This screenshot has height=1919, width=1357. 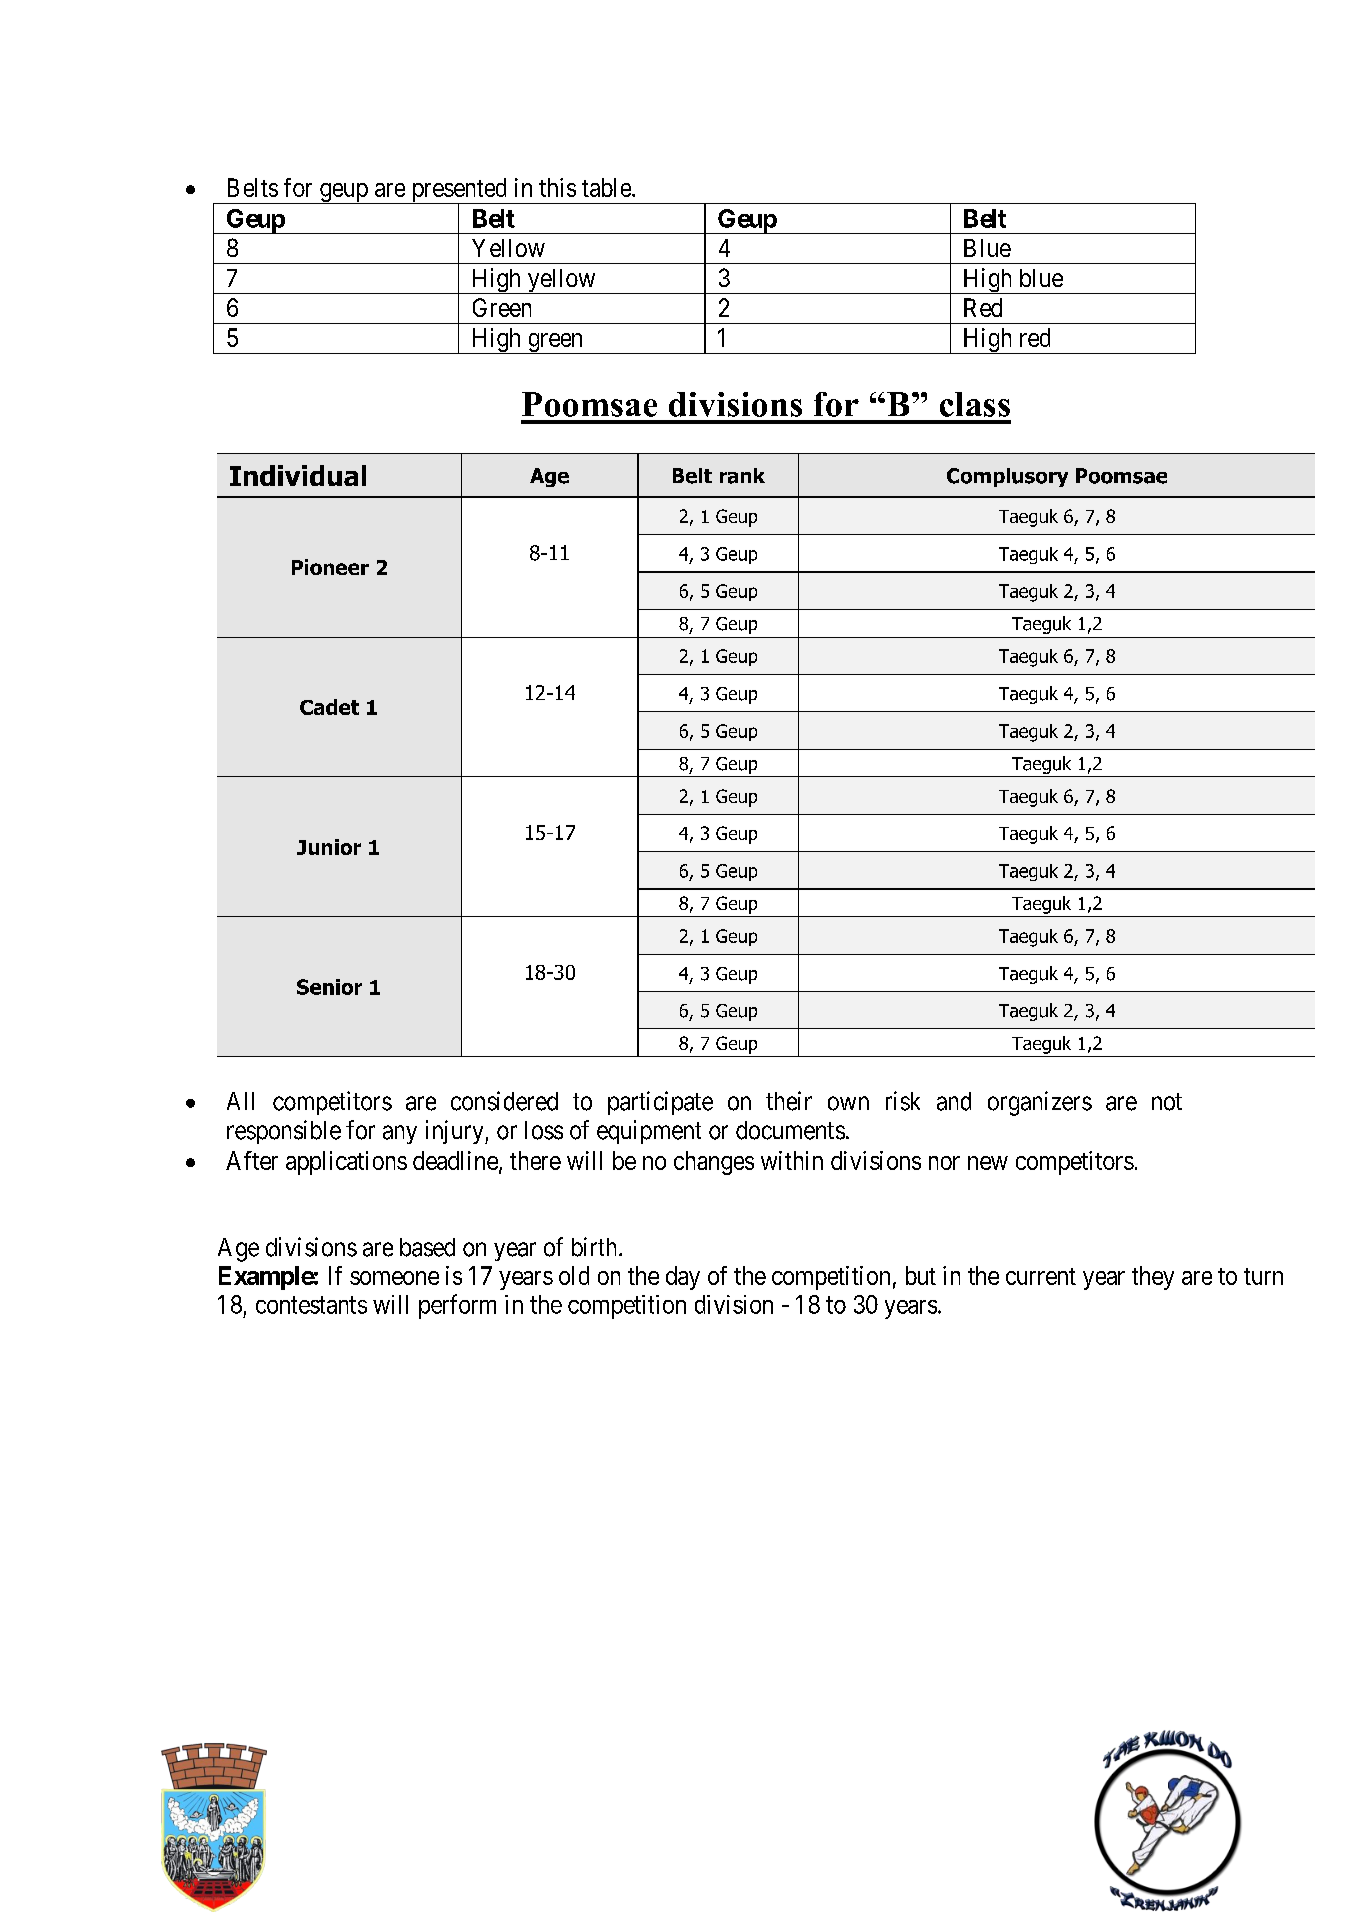 What do you see at coordinates (329, 707) in the screenshot?
I see `Cadet` at bounding box center [329, 707].
